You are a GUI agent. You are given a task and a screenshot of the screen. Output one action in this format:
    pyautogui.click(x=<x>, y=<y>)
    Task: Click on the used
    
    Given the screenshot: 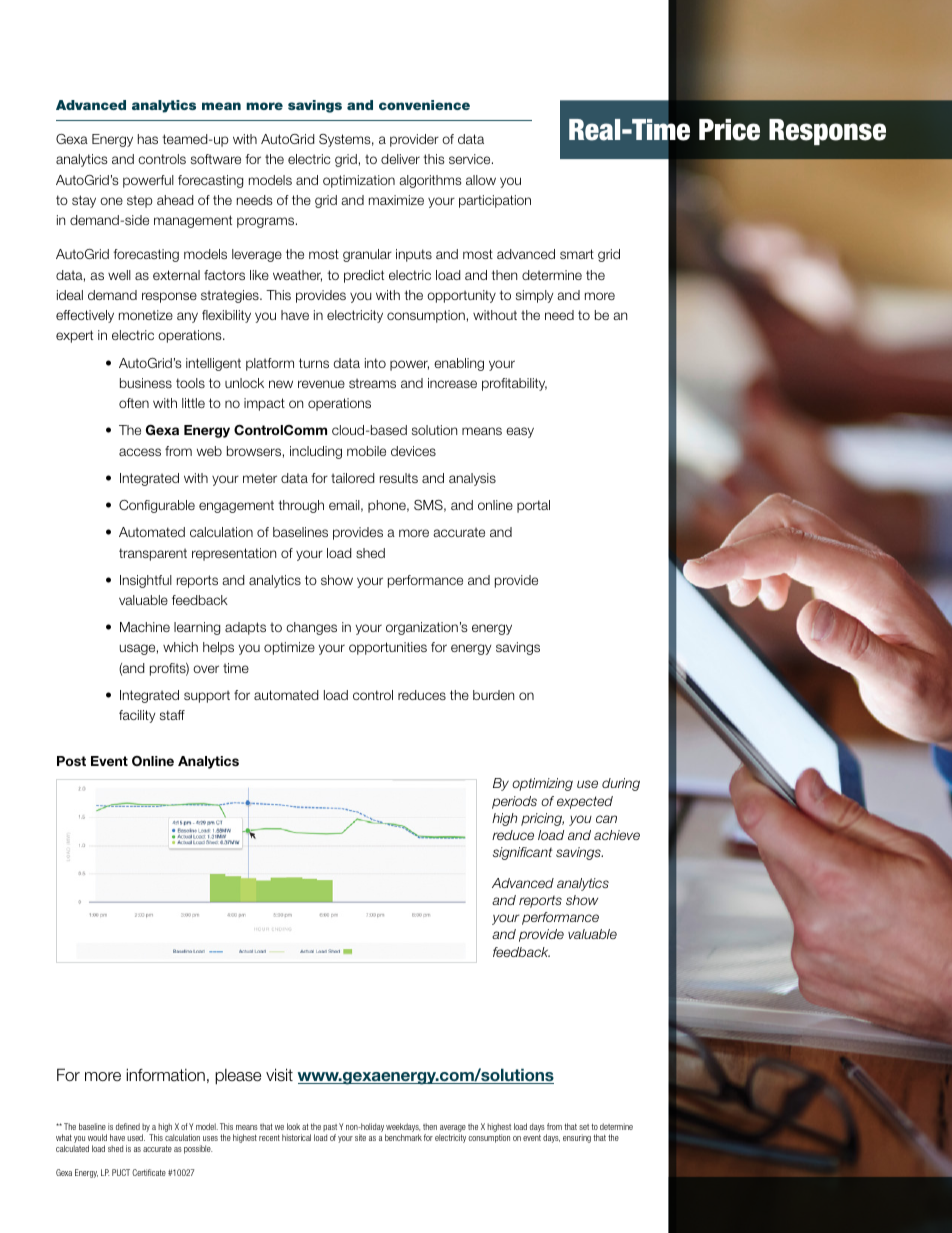 What is the action you would take?
    pyautogui.click(x=136, y=1137)
